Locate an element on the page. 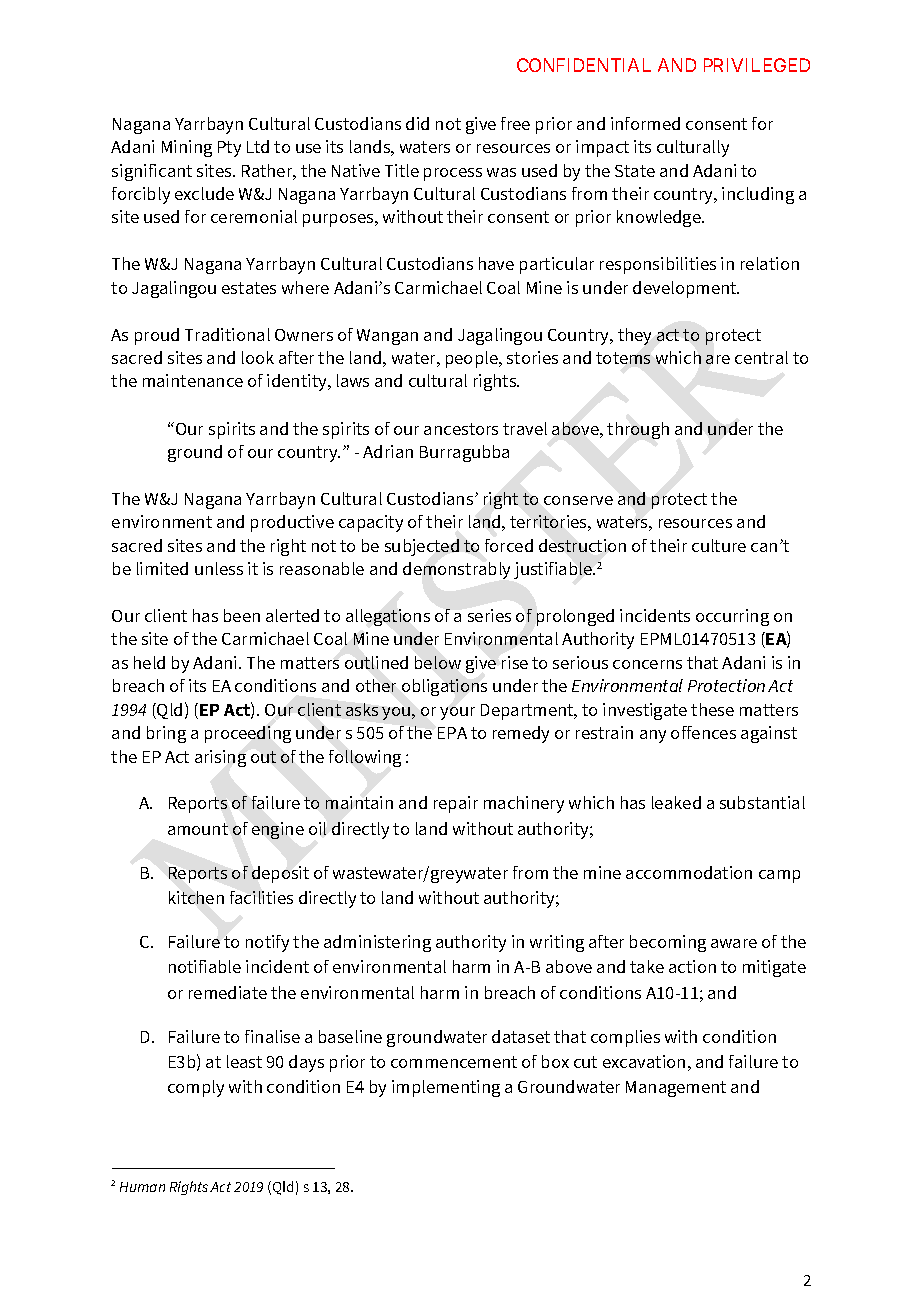 The height and width of the image is (1308, 924). kitchen is located at coordinates (196, 897).
